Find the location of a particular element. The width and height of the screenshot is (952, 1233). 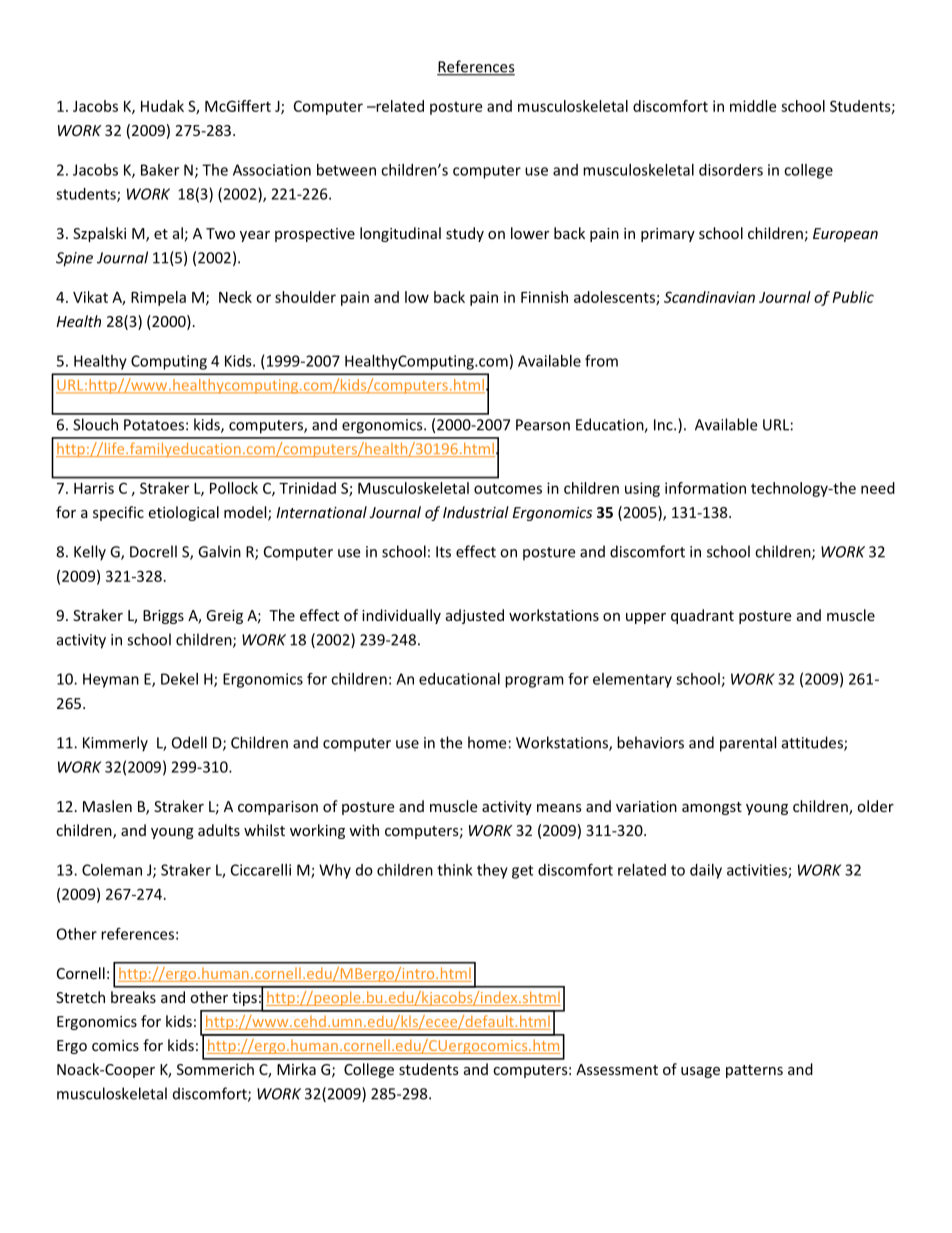

patterns is located at coordinates (754, 1071).
